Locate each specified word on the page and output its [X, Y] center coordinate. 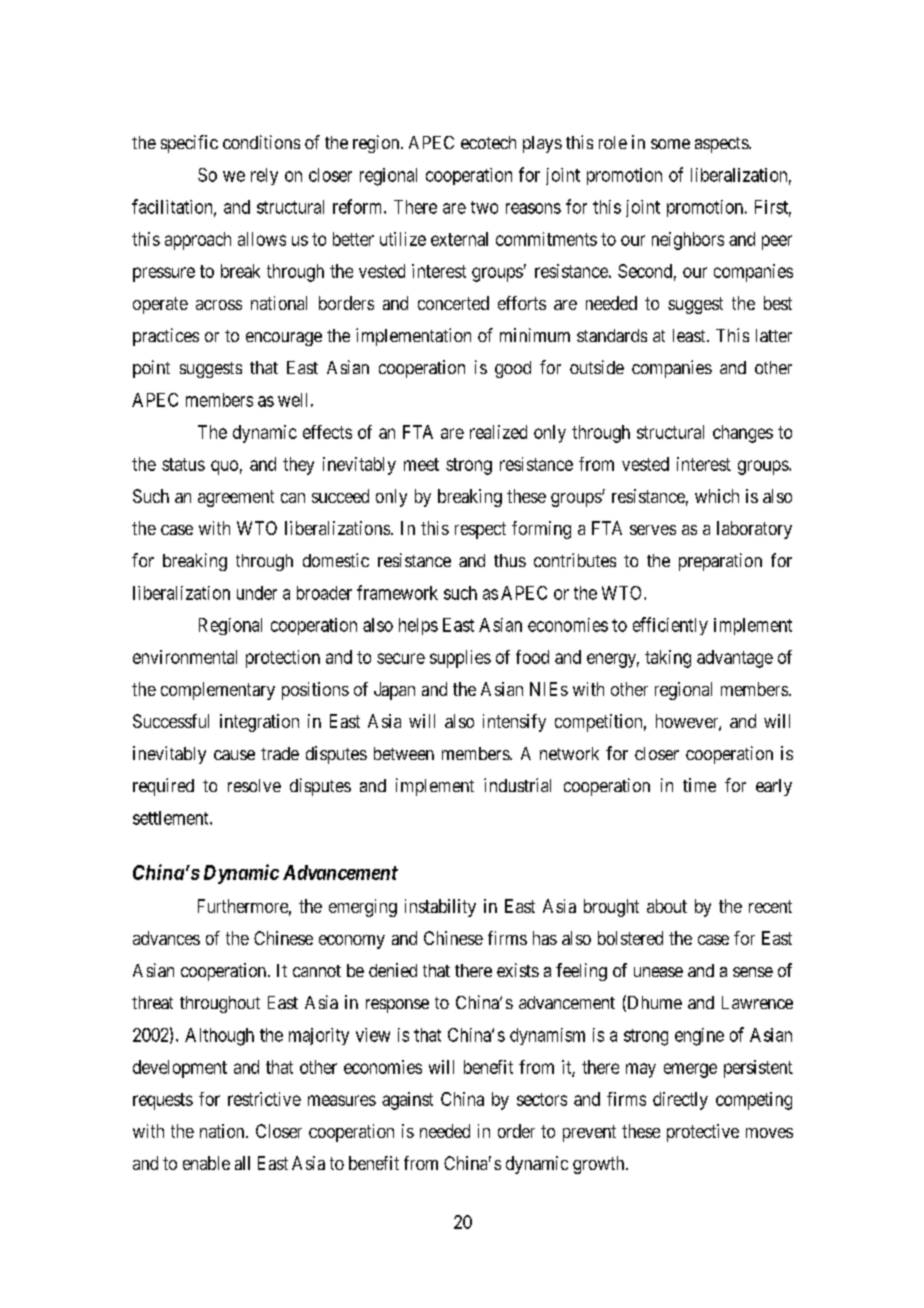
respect [480, 530]
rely [264, 176]
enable [206, 1163]
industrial [517, 785]
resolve [254, 785]
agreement [236, 498]
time [699, 785]
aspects [722, 145]
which [717, 496]
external [459, 239]
